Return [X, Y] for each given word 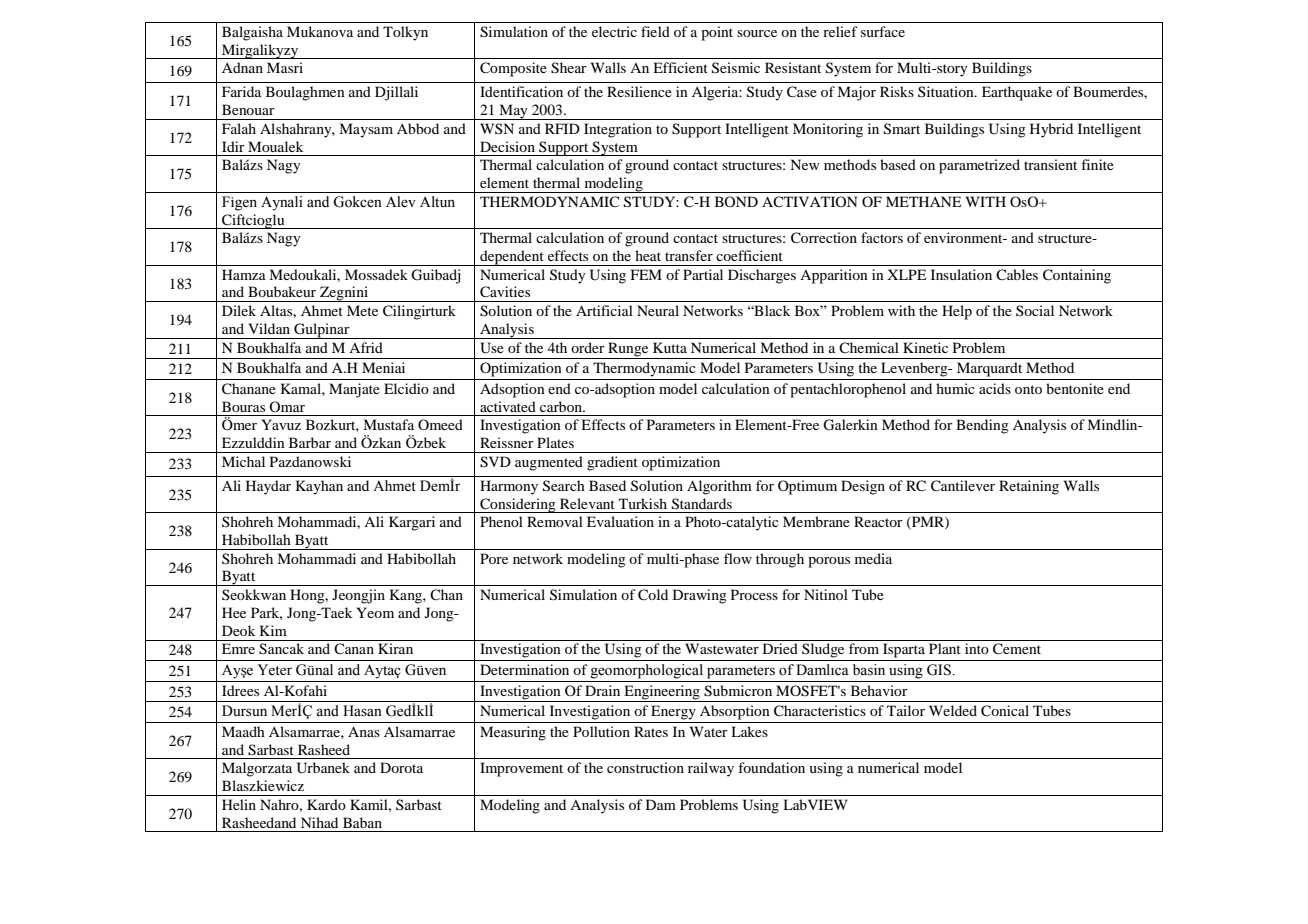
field [655, 31]
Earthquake [1017, 93]
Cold [653, 595]
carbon [562, 406]
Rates [651, 731]
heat [648, 255]
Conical [1005, 711]
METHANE [923, 201]
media [873, 558]
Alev [401, 202]
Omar [287, 406]
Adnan [242, 67]
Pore [494, 558]
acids [995, 388]
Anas [364, 731]
